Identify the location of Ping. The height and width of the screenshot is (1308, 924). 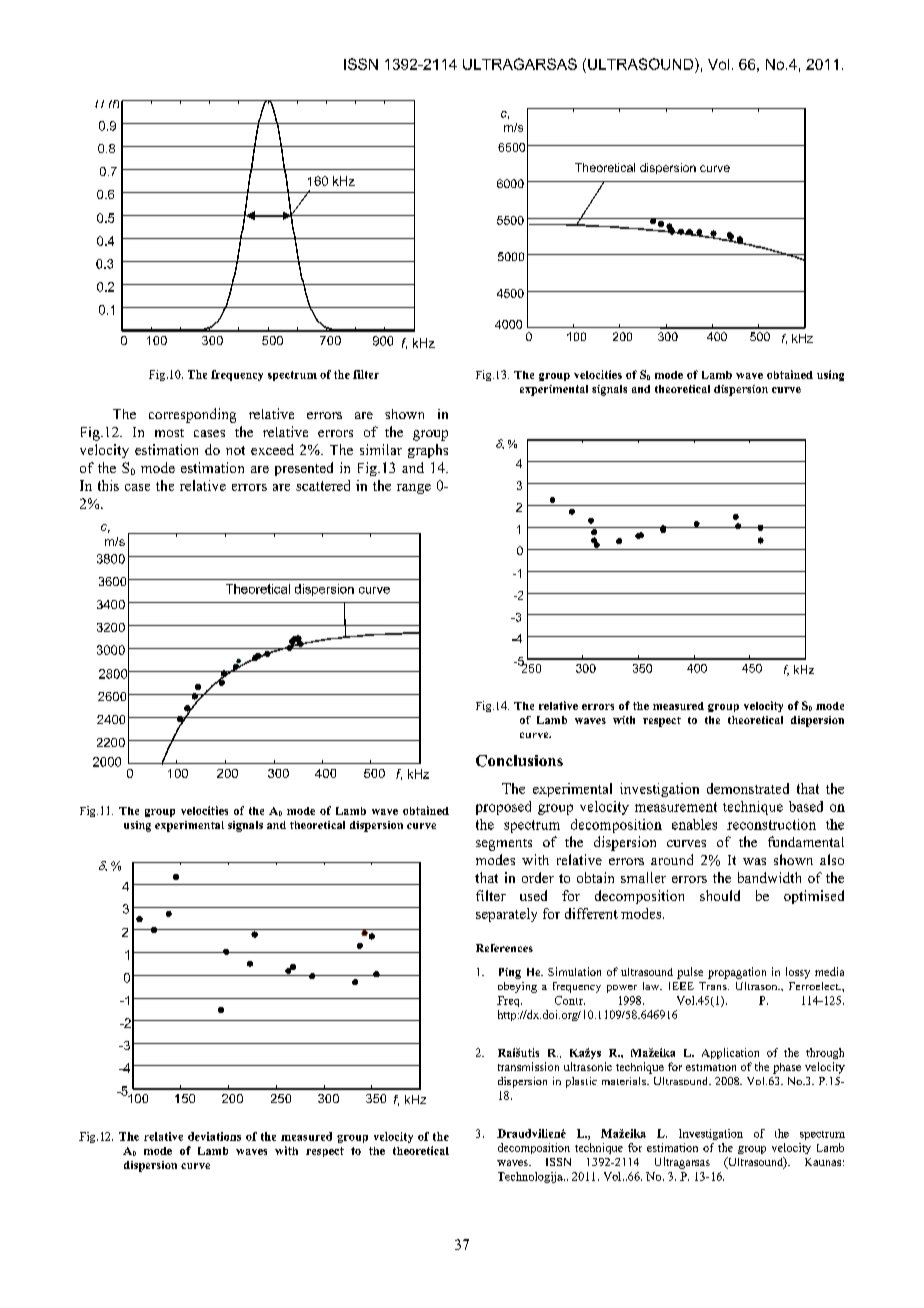
(510, 973).
